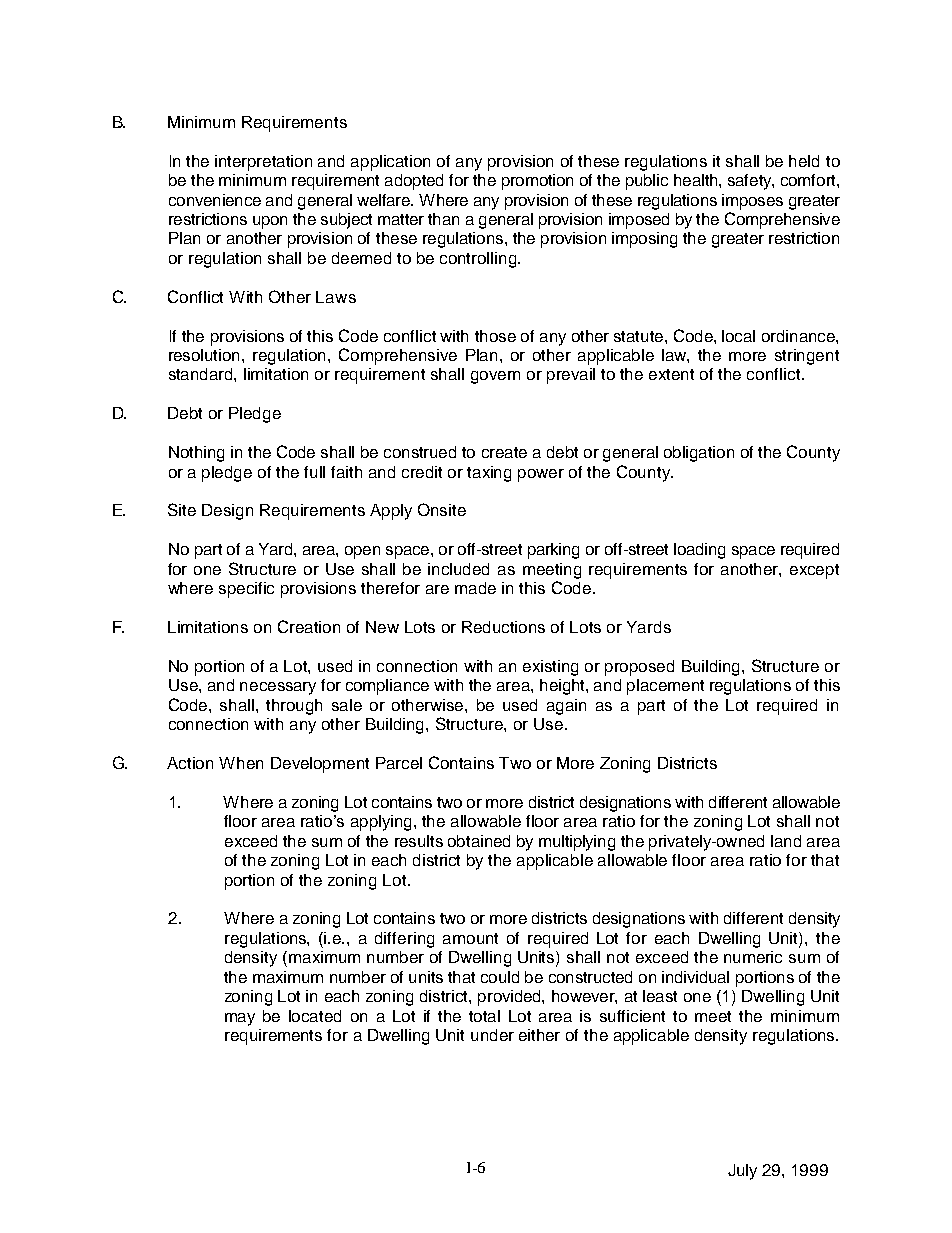 The width and height of the image is (952, 1233). Describe the element at coordinates (752, 202) in the image. I see `imposes` at that location.
